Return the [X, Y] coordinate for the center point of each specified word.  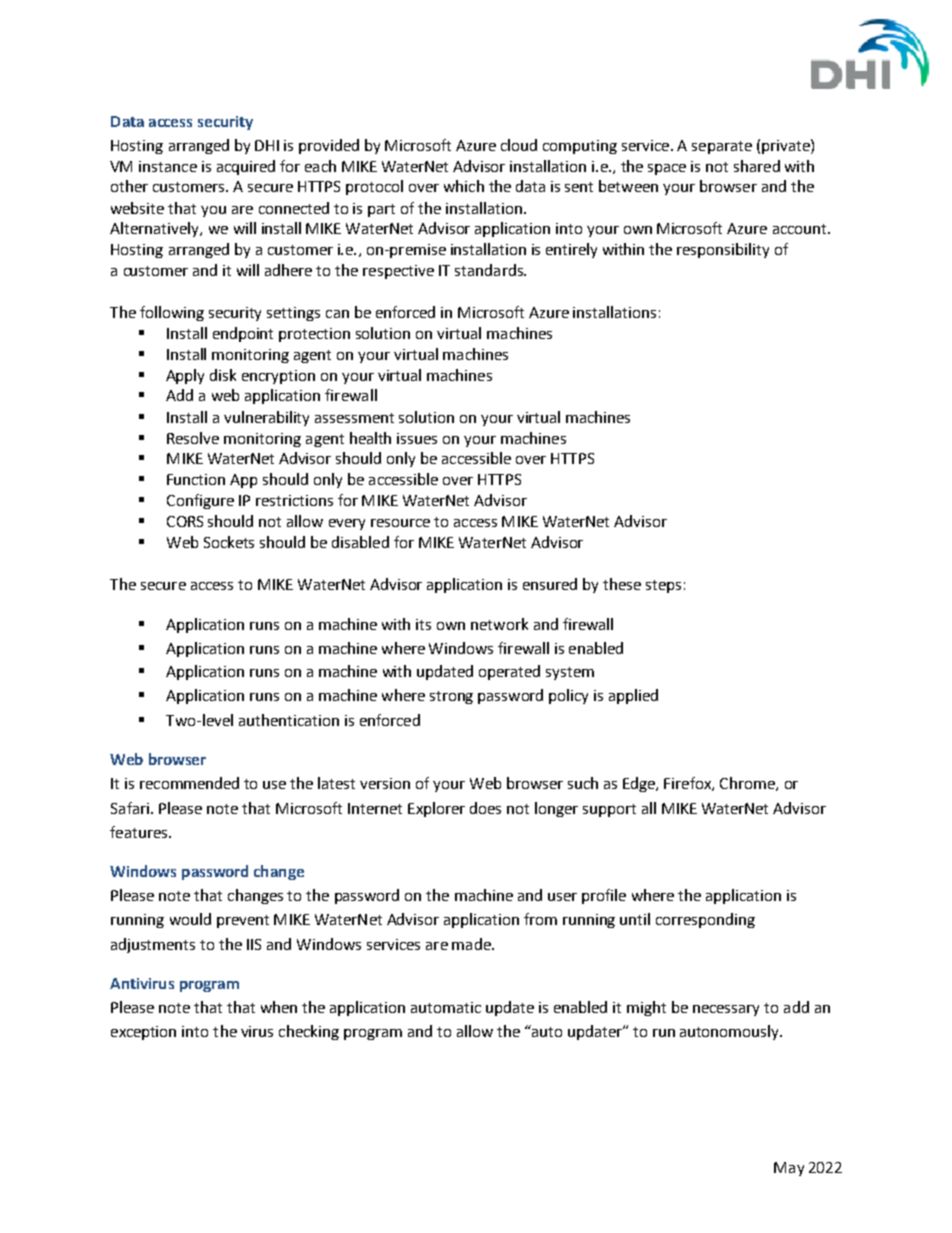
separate [722, 147]
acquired [246, 167]
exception [143, 1033]
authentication [289, 720]
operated [509, 672]
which [464, 186]
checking [309, 1032]
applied [633, 696]
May [789, 1169]
